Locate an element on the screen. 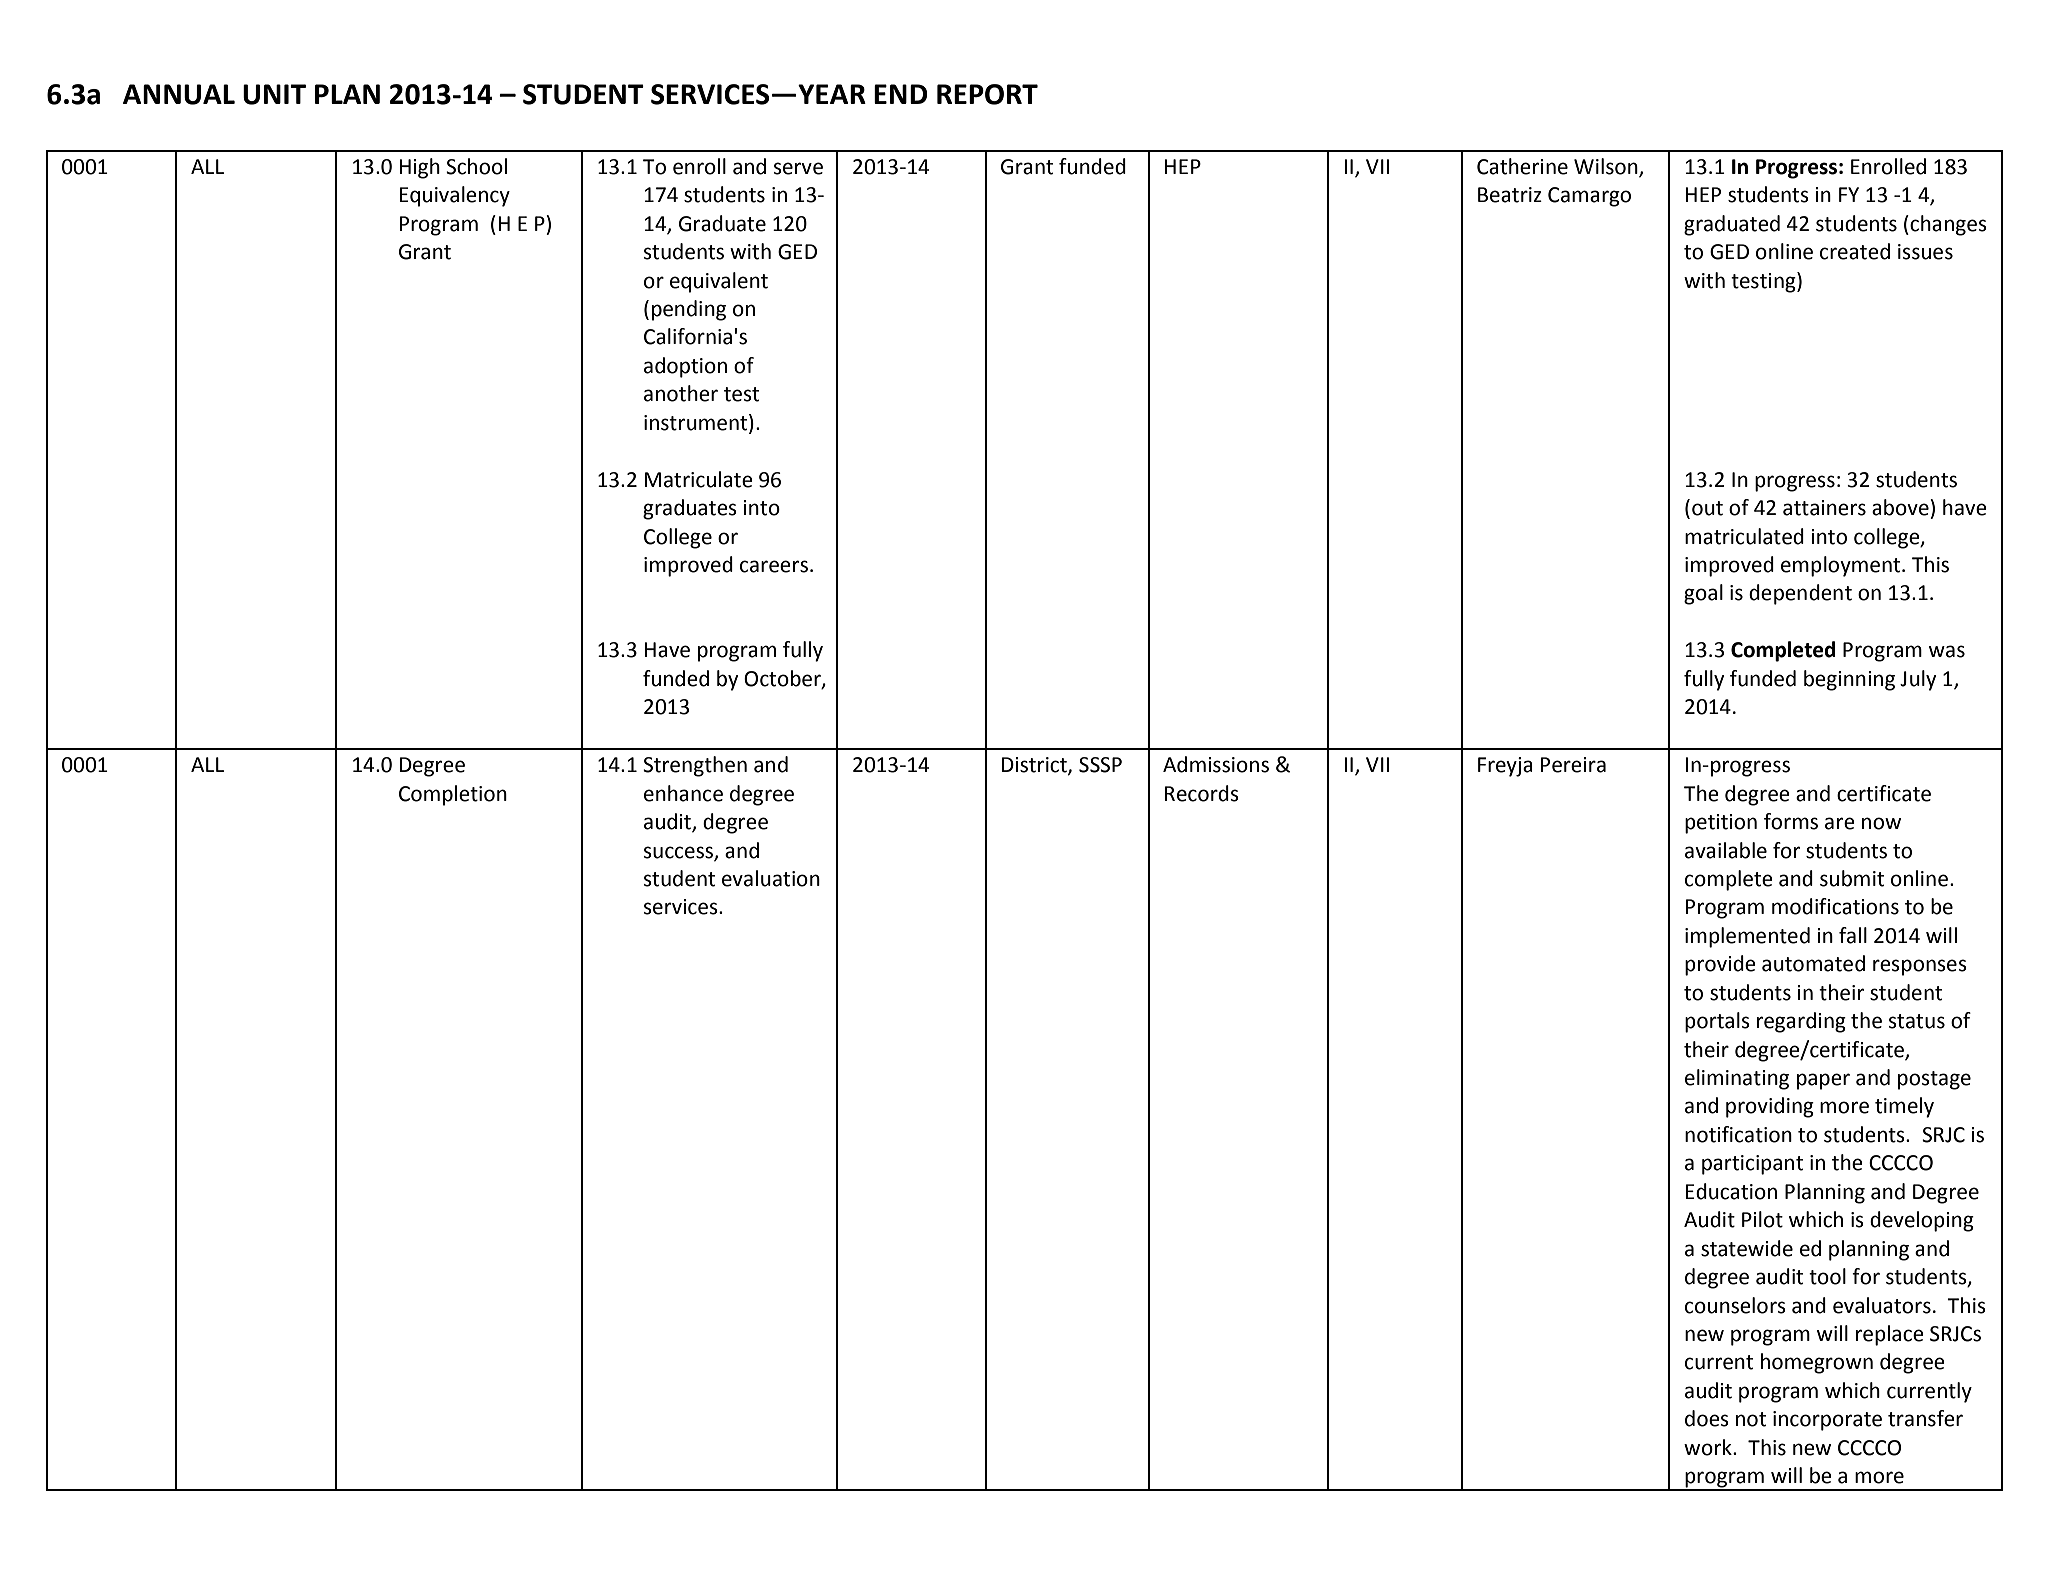  October is located at coordinates (783, 679).
